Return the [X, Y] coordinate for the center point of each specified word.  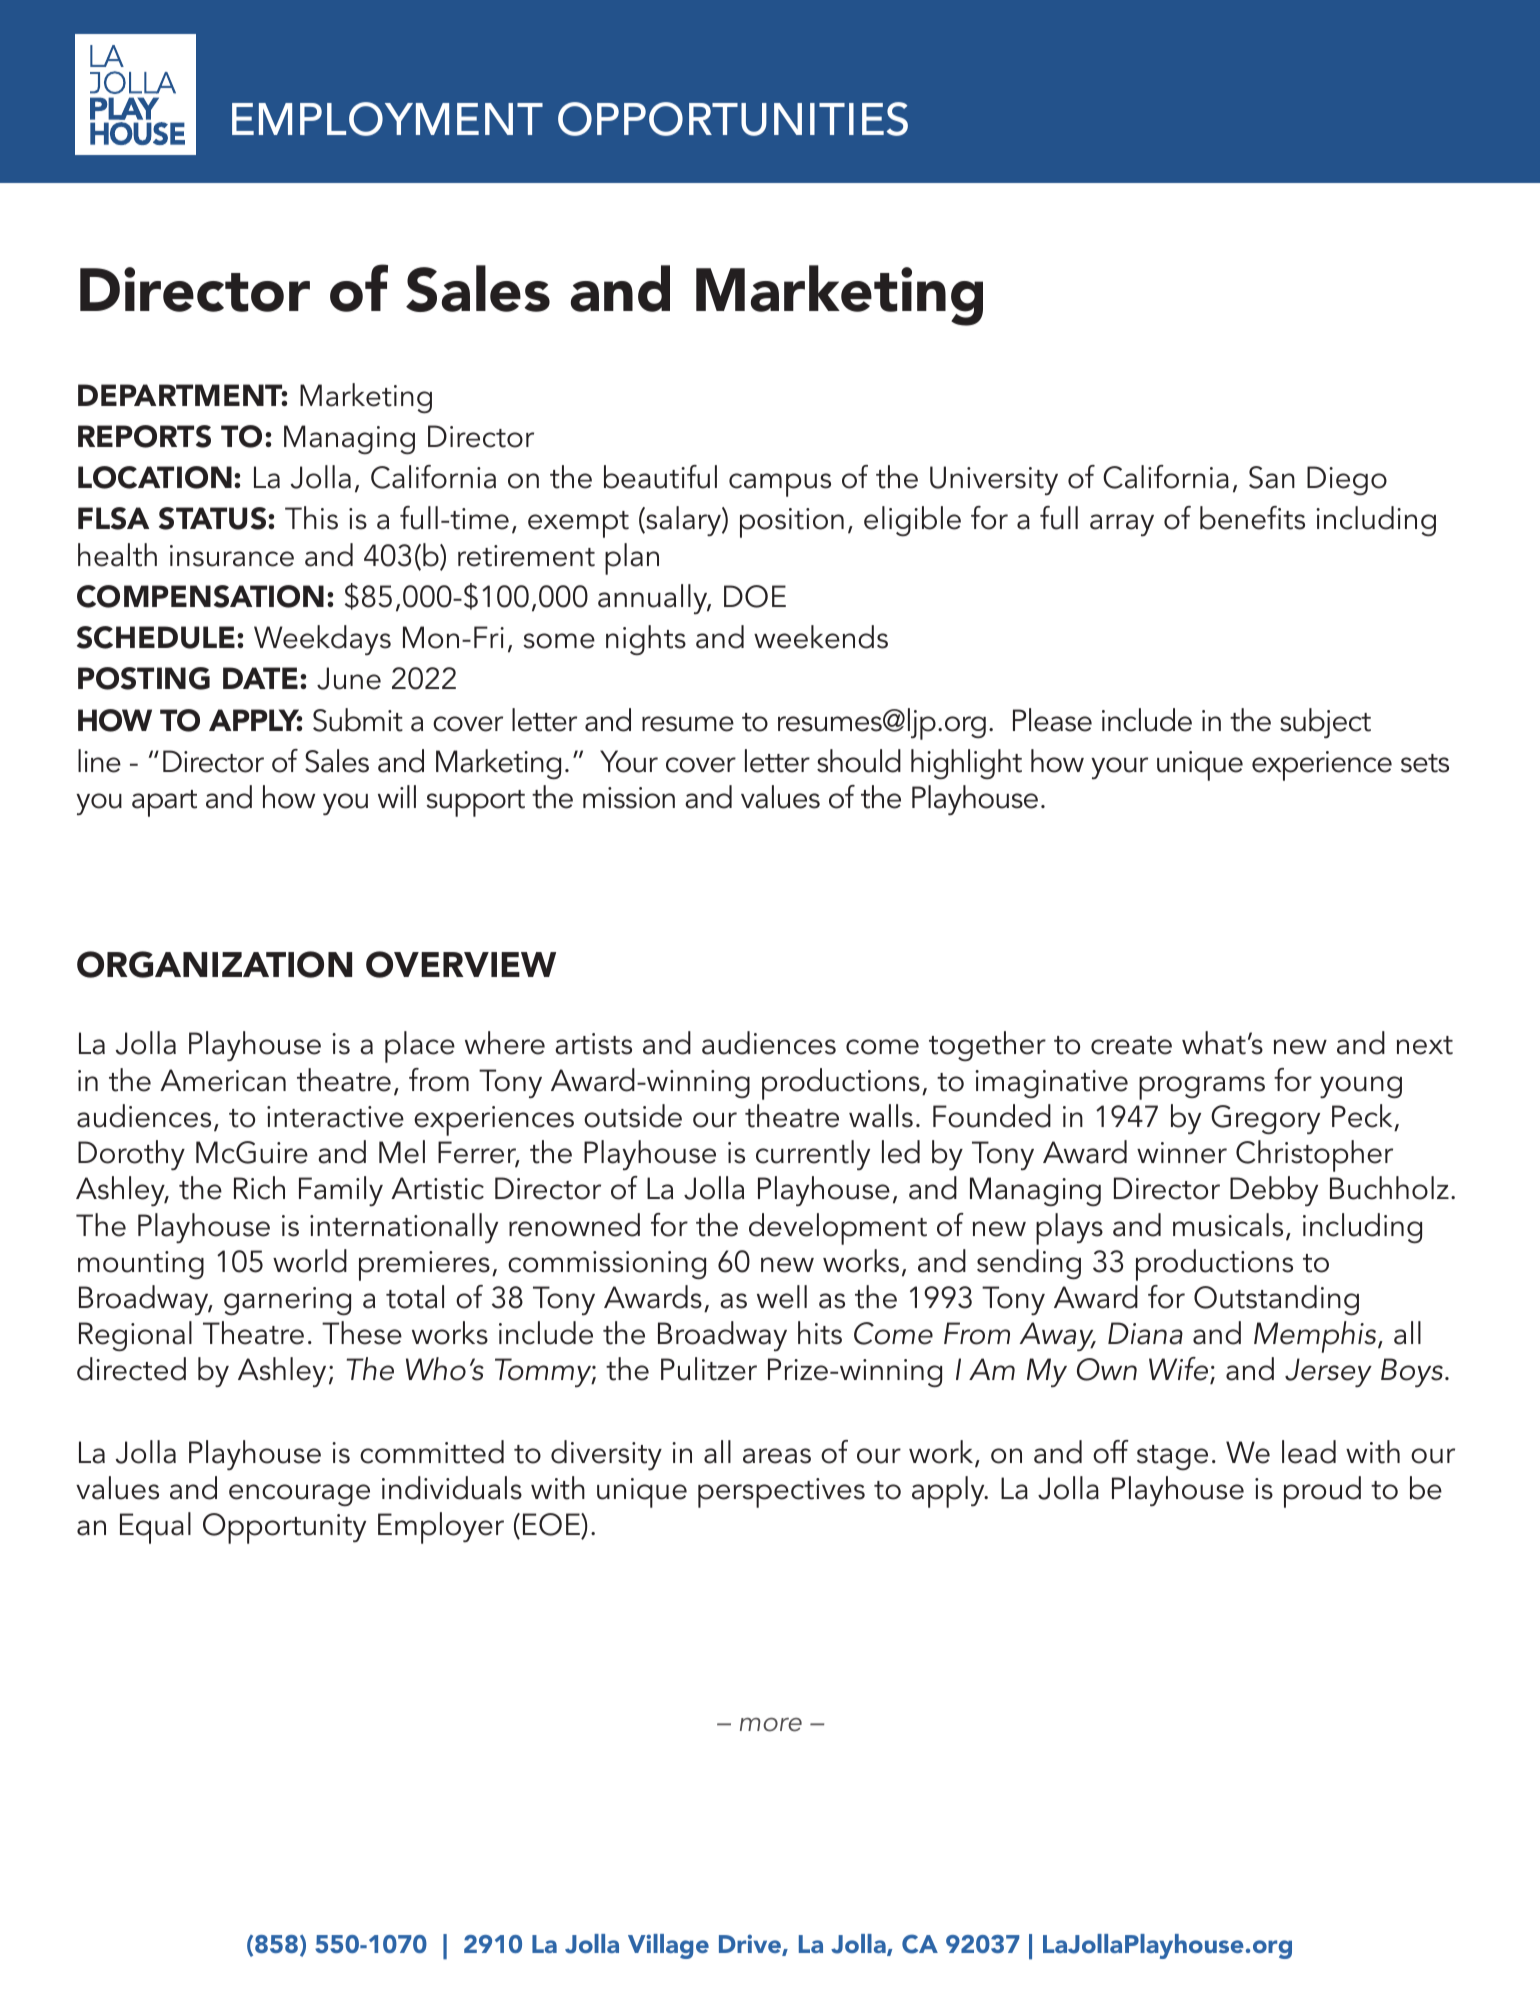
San [1272, 477]
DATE [262, 678]
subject [1325, 723]
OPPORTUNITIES [733, 119]
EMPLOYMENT [387, 119]
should [859, 761]
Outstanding [1276, 1300]
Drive [751, 1945]
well [782, 1297]
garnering [287, 1301]
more [771, 1725]
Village [668, 1946]
